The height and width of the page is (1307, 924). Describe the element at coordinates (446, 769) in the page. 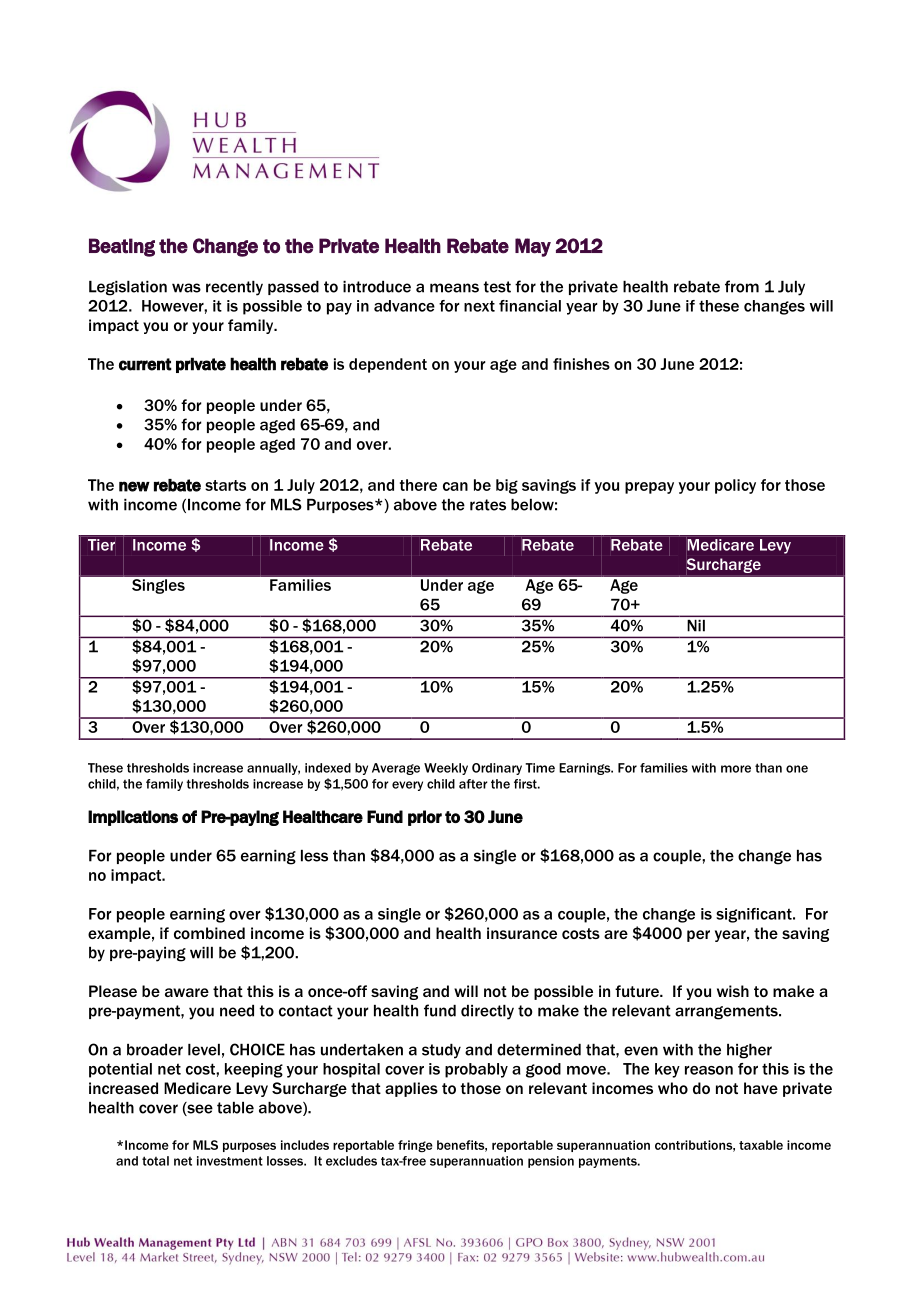

I see `Weekly` at that location.
